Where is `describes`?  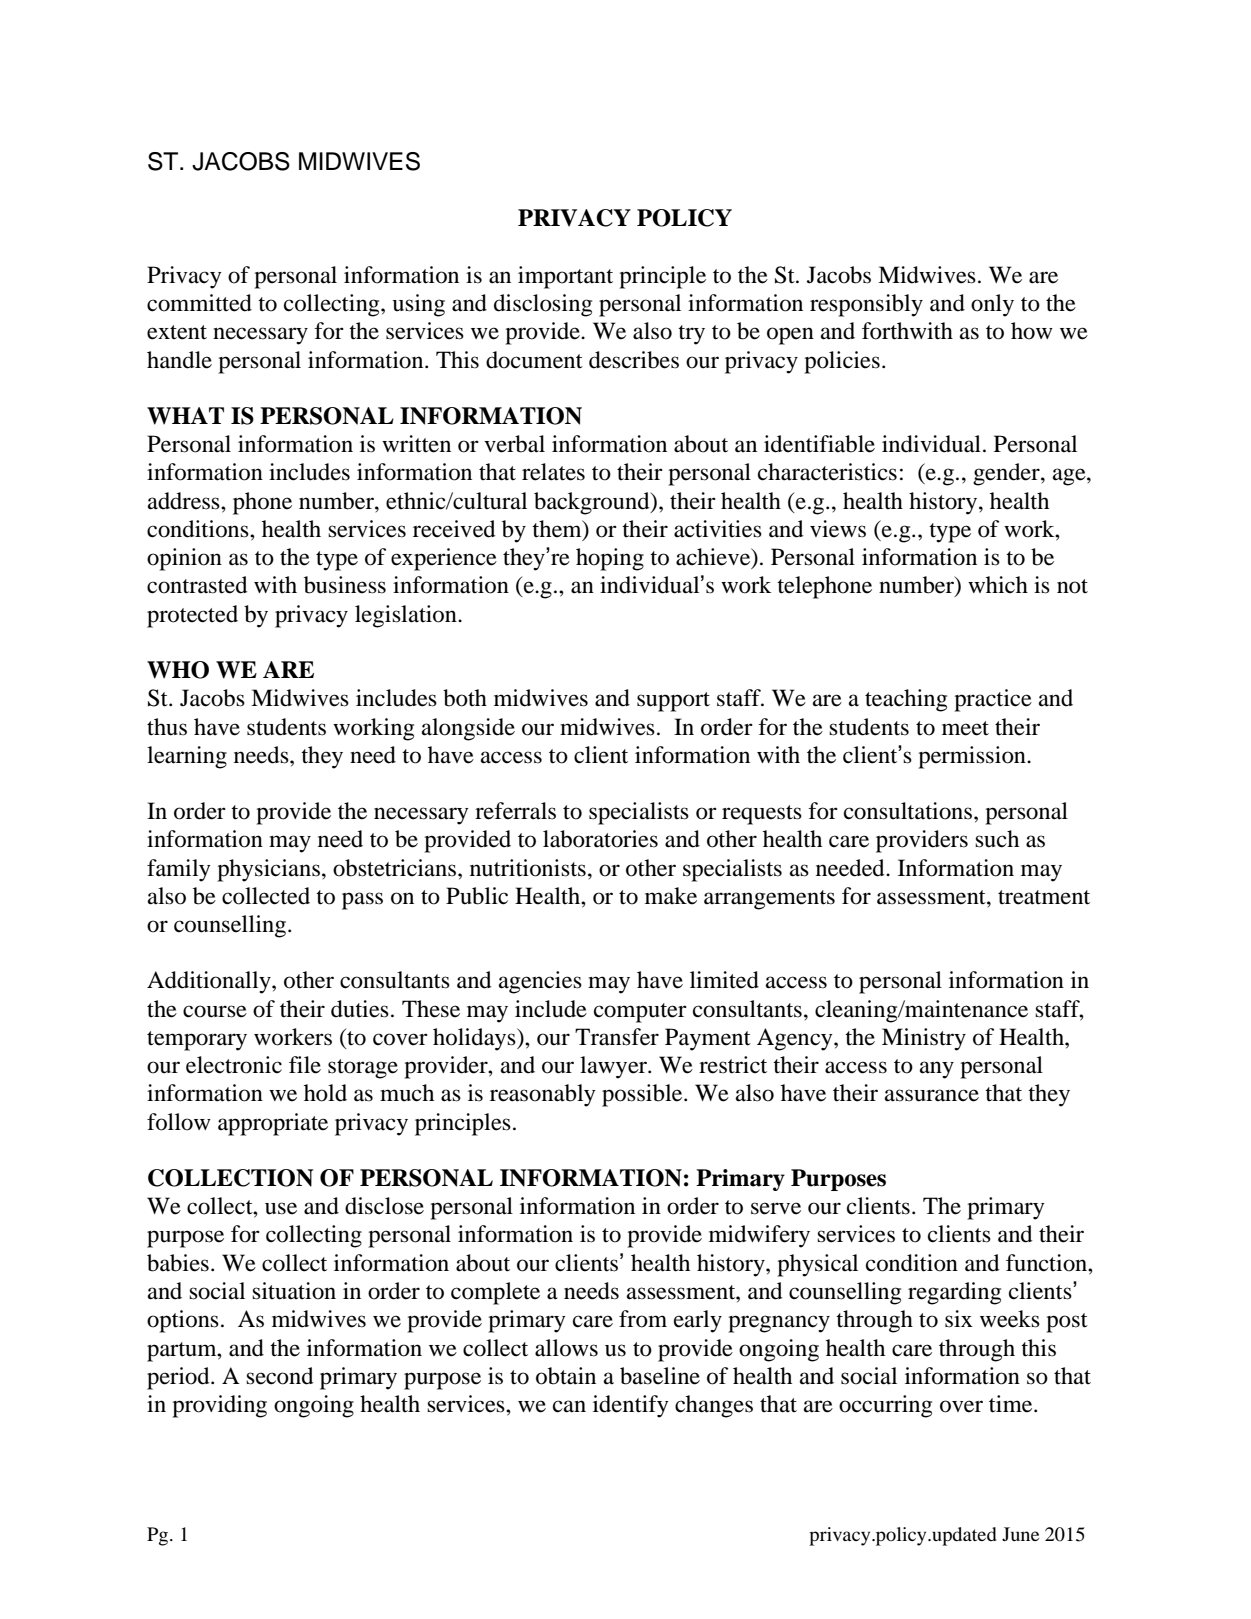 describes is located at coordinates (634, 360).
